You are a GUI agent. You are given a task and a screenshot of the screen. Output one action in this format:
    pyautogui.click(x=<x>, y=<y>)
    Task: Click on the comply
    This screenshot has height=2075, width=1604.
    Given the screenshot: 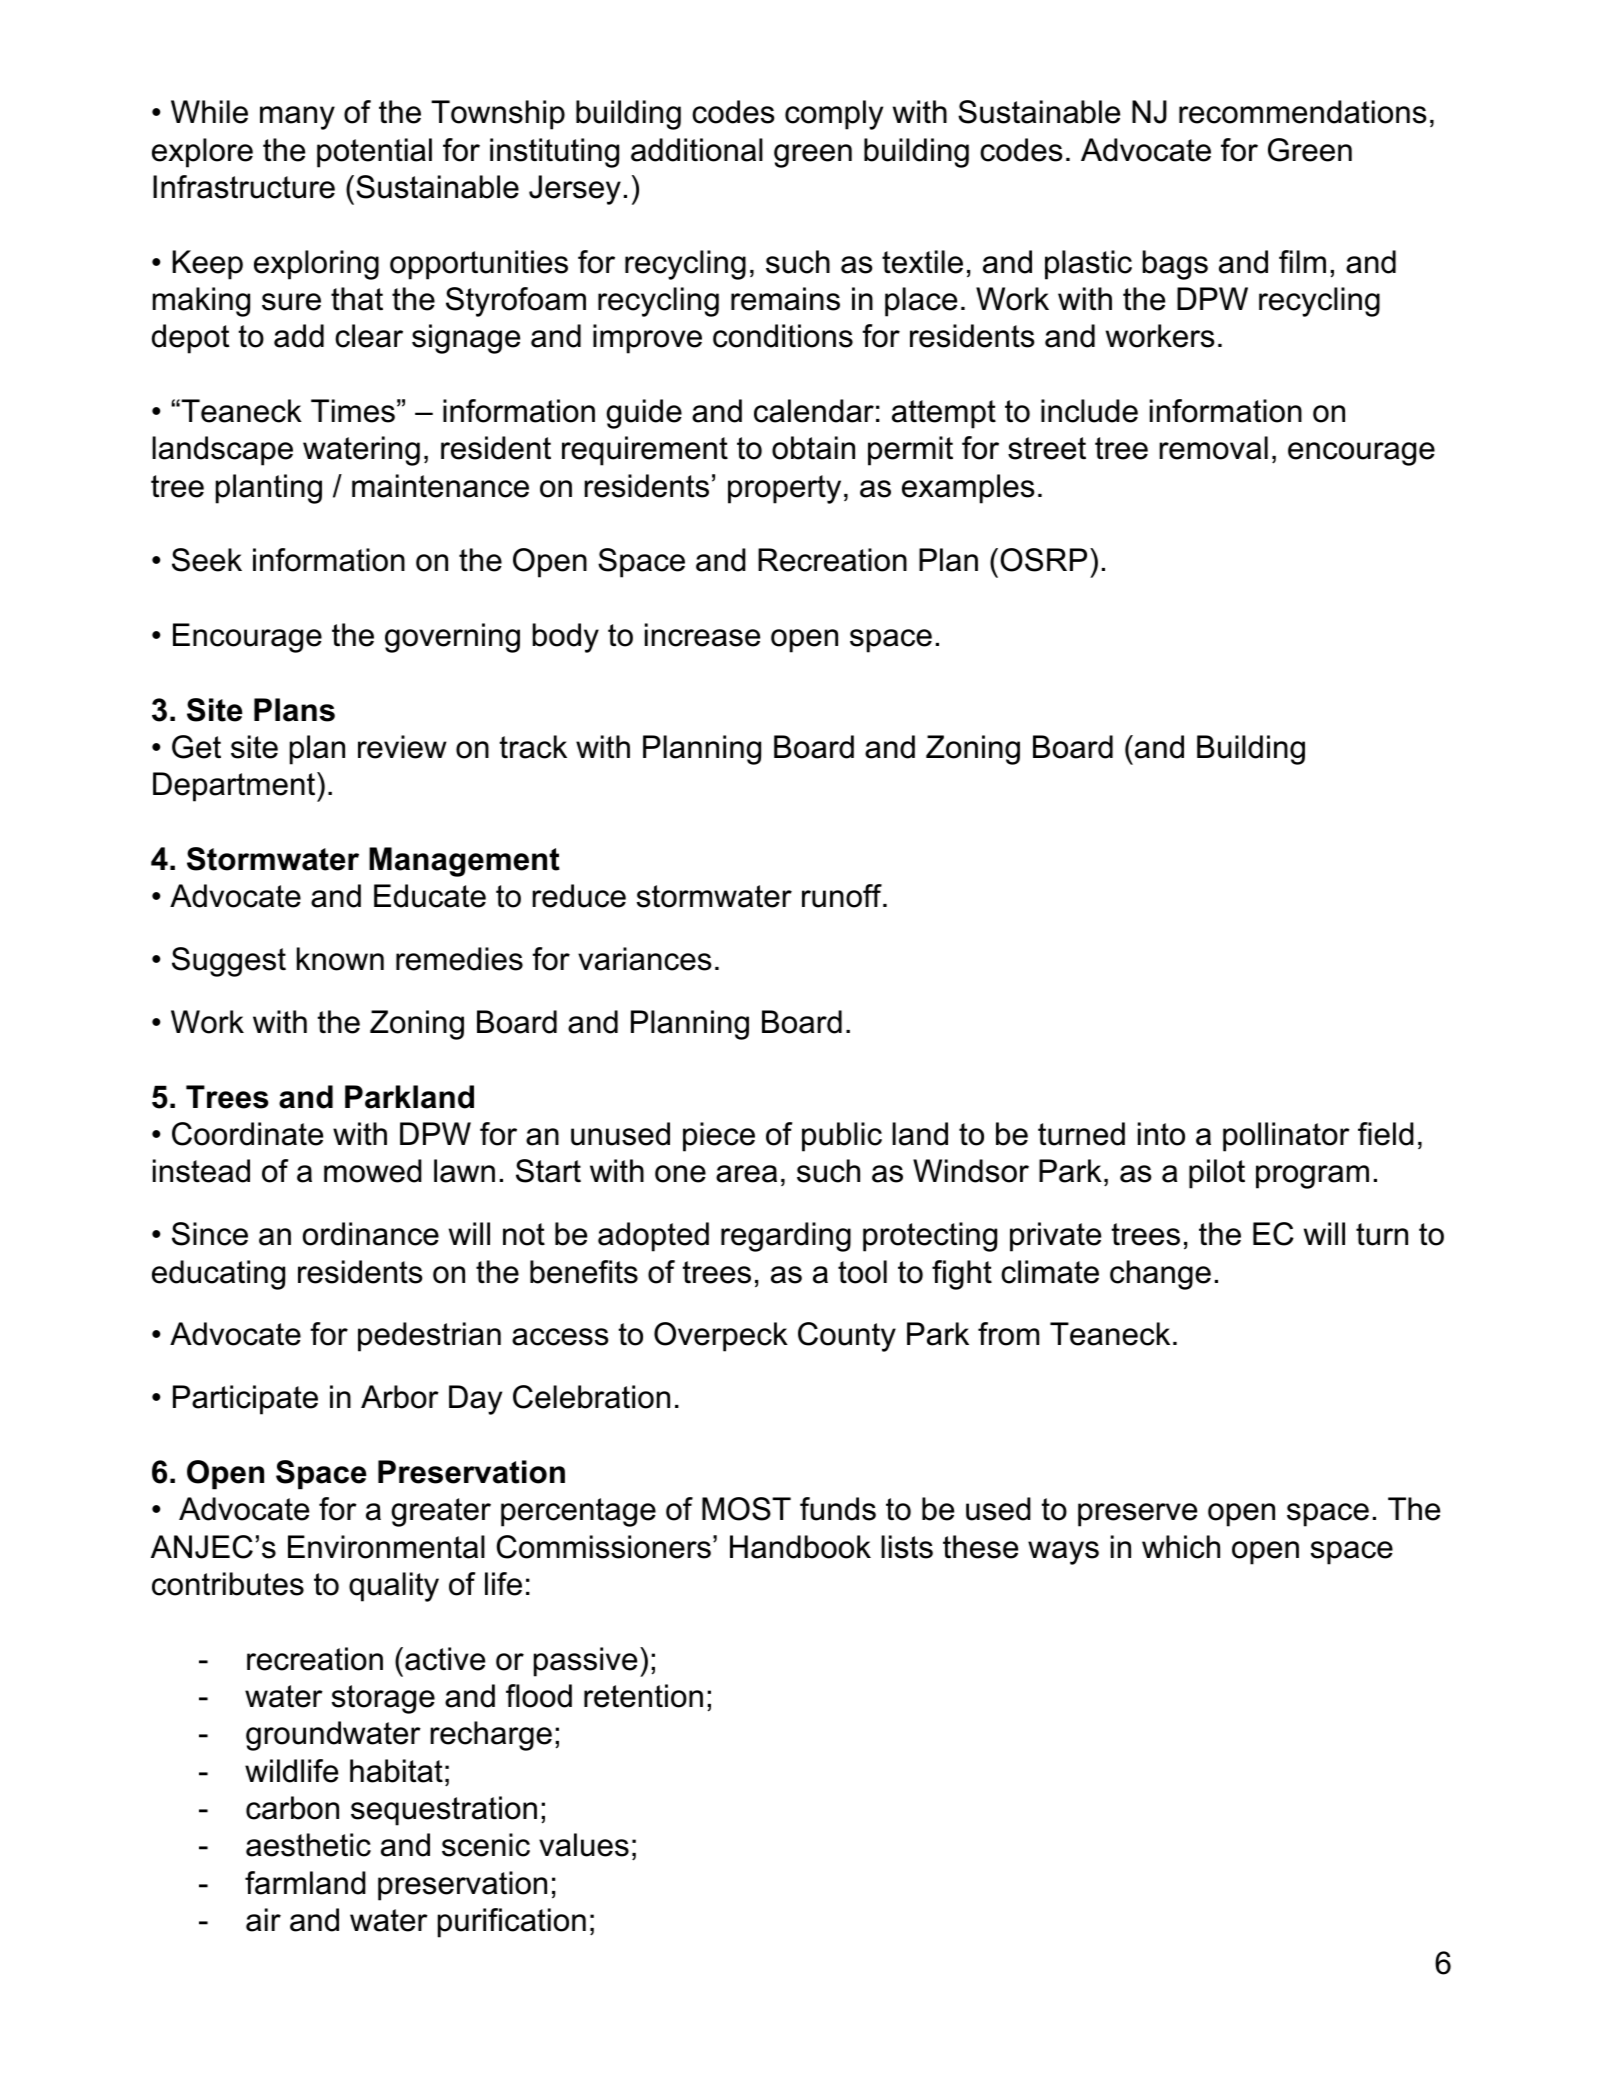 What is the action you would take?
    pyautogui.click(x=834, y=115)
